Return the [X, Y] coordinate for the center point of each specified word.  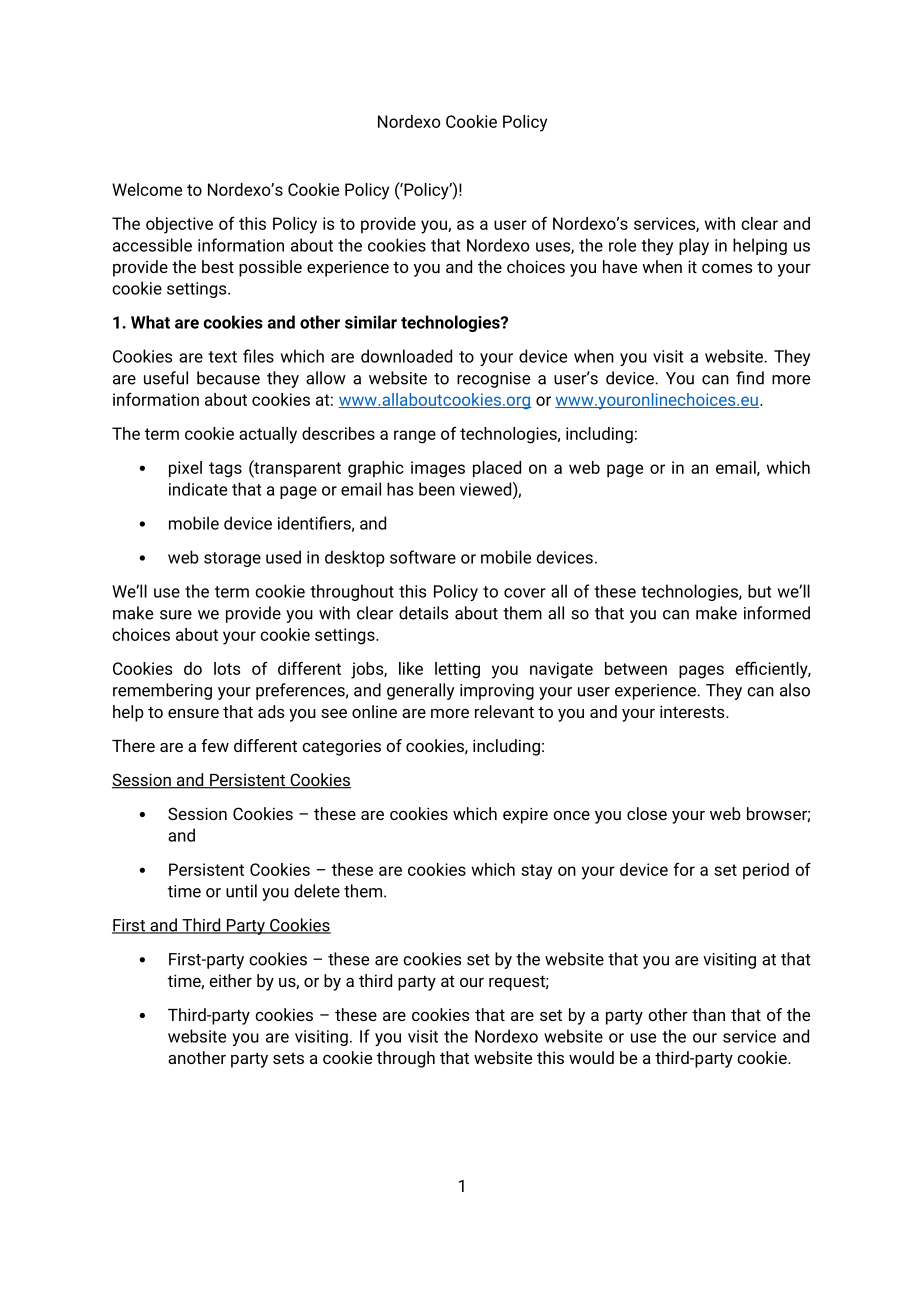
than [708, 1014]
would [591, 1057]
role [622, 245]
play [694, 246]
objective [179, 225]
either [230, 980]
